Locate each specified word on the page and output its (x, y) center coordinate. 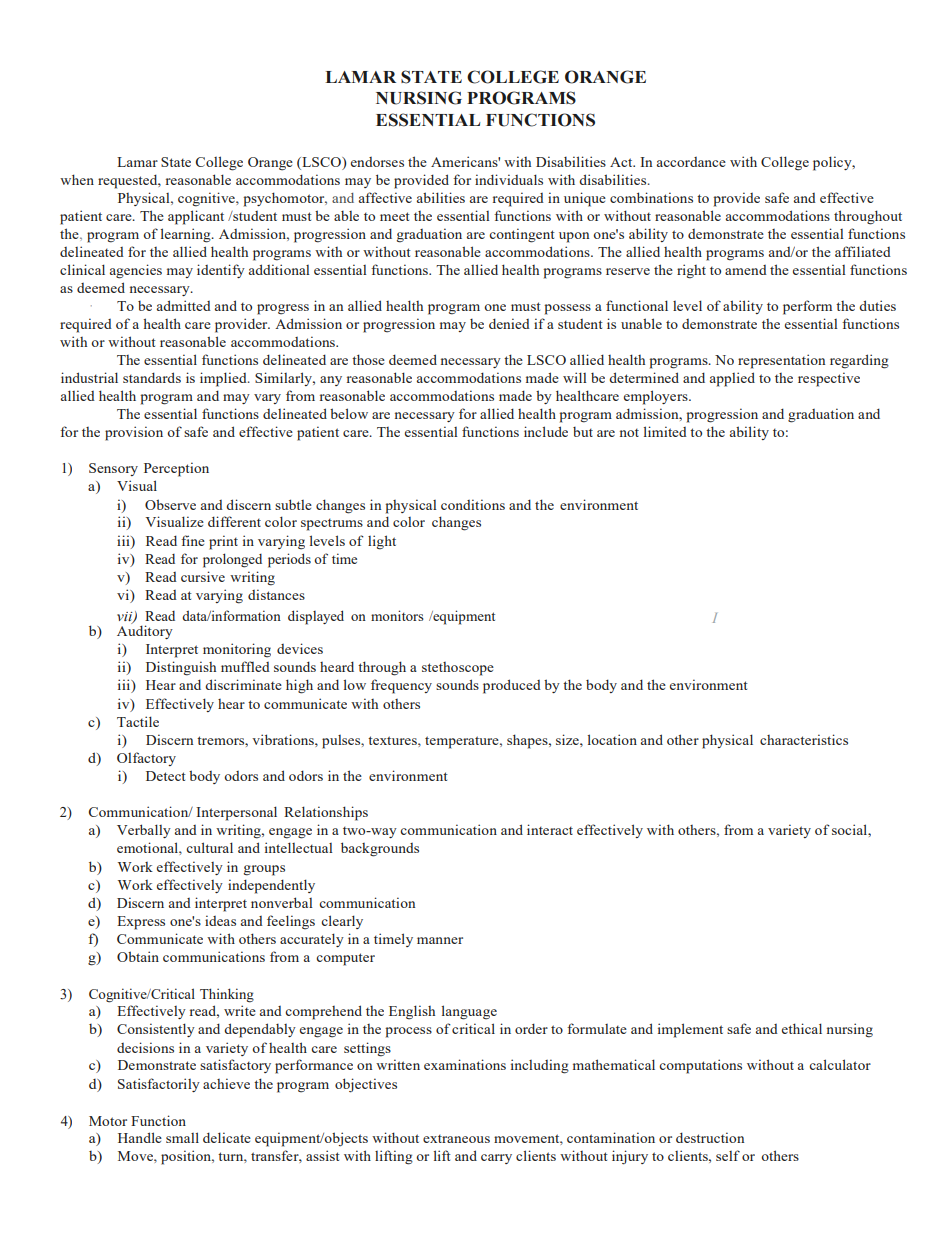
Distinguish (181, 668)
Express (141, 923)
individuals (509, 179)
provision (134, 433)
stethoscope (458, 669)
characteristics (804, 739)
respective (829, 379)
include (546, 431)
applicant (196, 217)
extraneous (456, 1139)
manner (440, 940)
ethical (802, 1028)
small (182, 1137)
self (728, 1155)
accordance (691, 162)
